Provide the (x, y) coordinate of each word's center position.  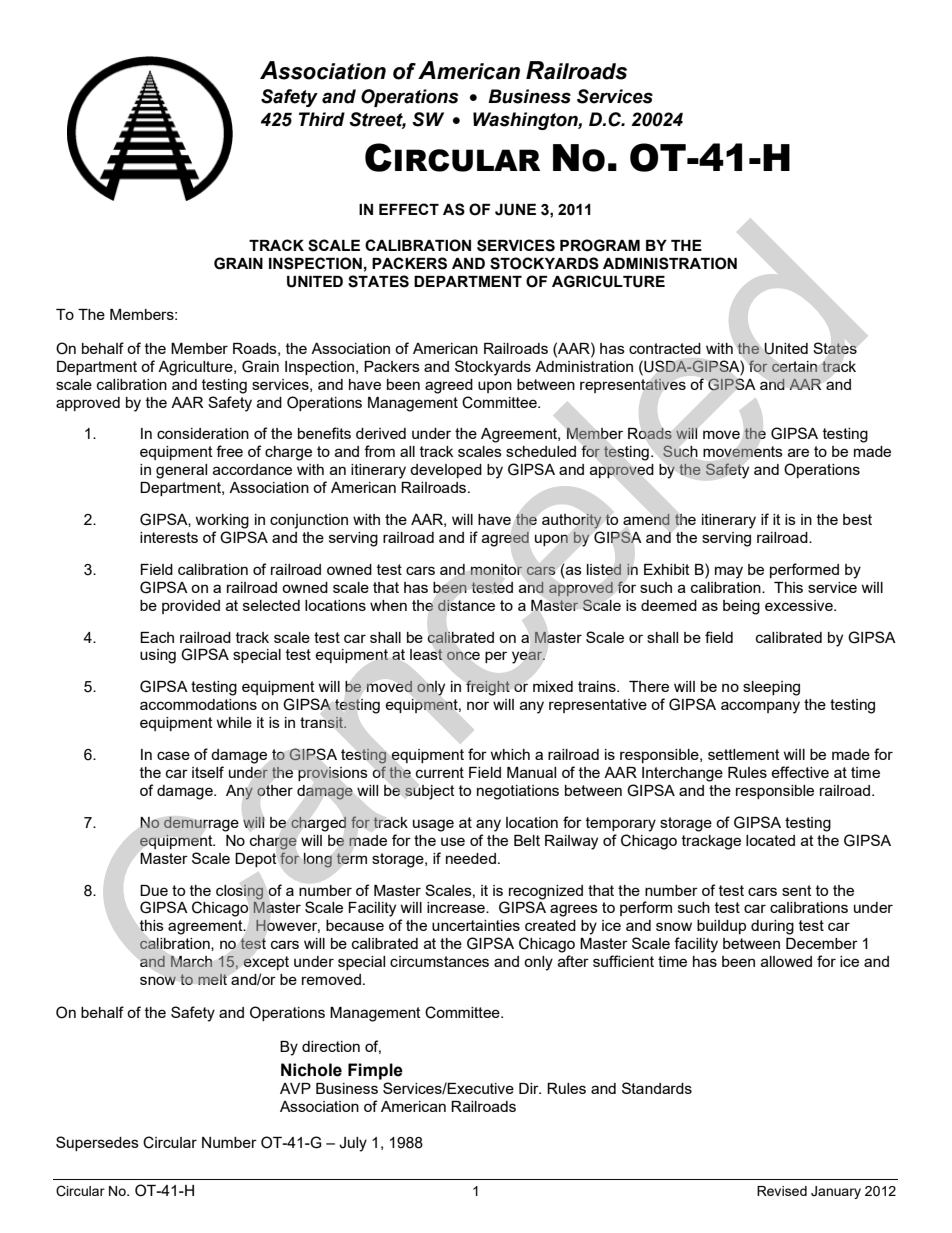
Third (322, 119)
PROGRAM (600, 245)
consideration (203, 433)
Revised (782, 1191)
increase (457, 907)
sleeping (771, 688)
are (798, 452)
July (353, 1144)
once (463, 656)
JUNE (515, 210)
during (772, 927)
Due (154, 890)
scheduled (541, 451)
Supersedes (97, 1143)
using (158, 656)
